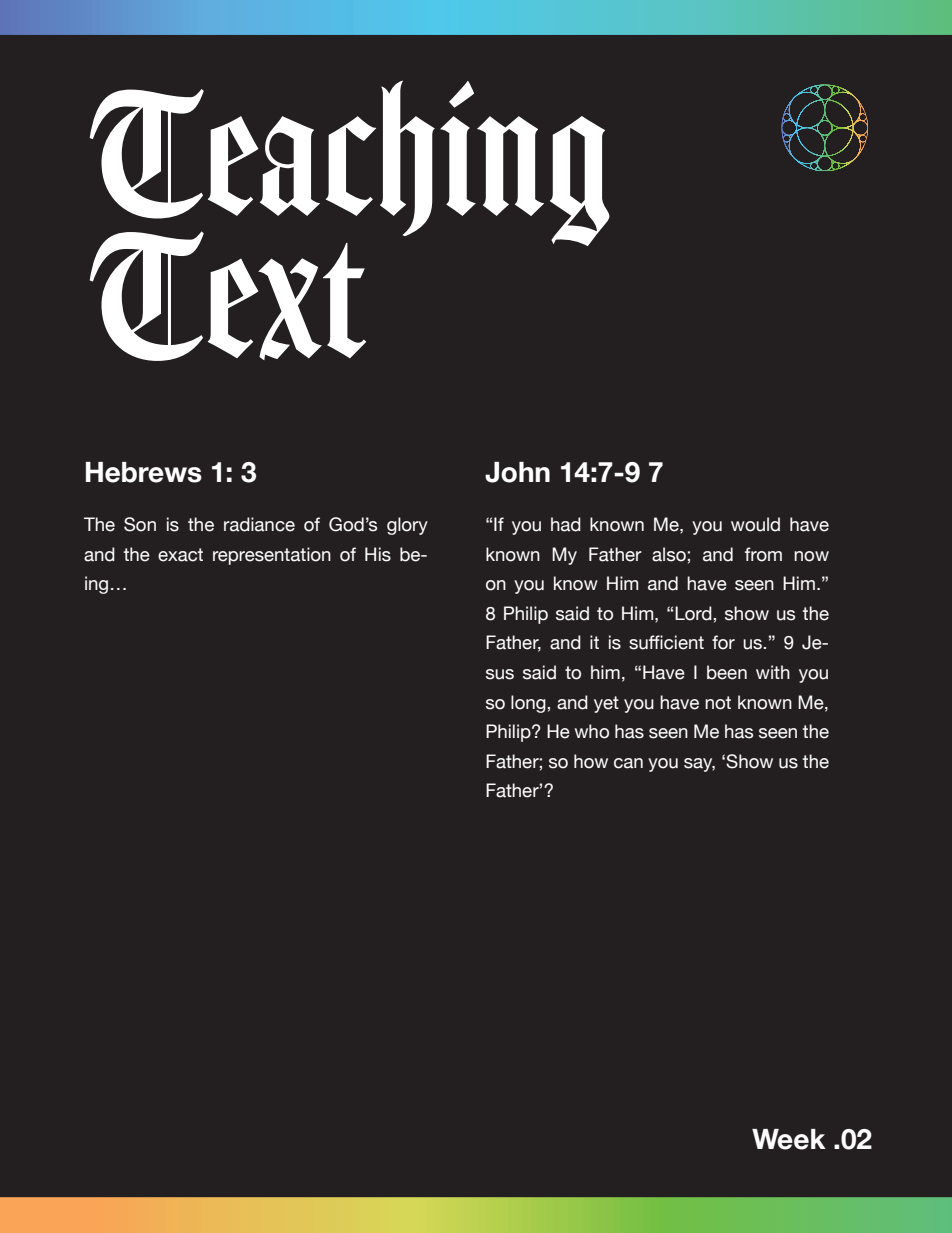  I want to click on Week, so click(789, 1139).
